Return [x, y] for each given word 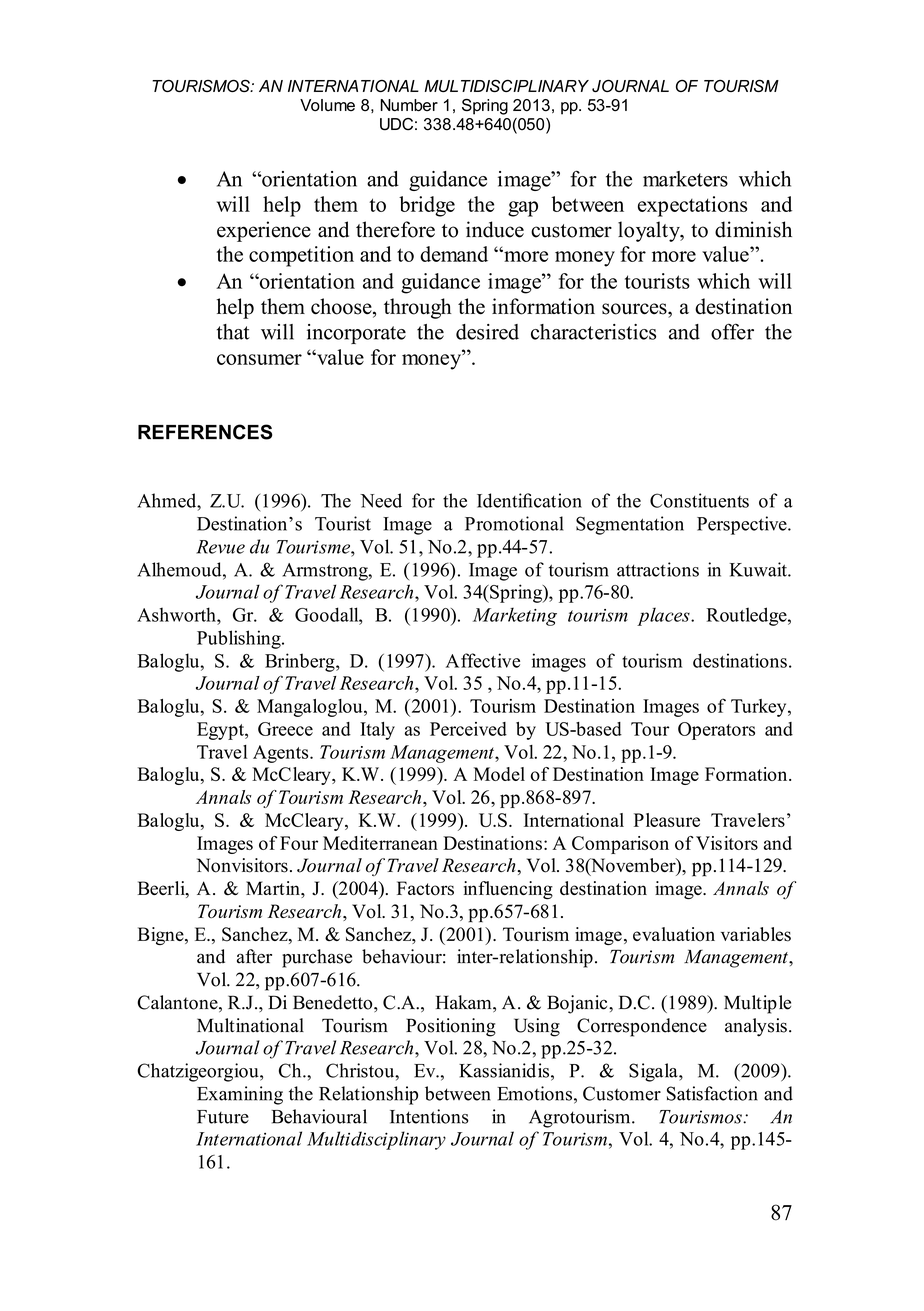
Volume [327, 105]
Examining [240, 1095]
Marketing [515, 616]
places [664, 616]
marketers [685, 179]
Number [409, 105]
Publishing [240, 639]
